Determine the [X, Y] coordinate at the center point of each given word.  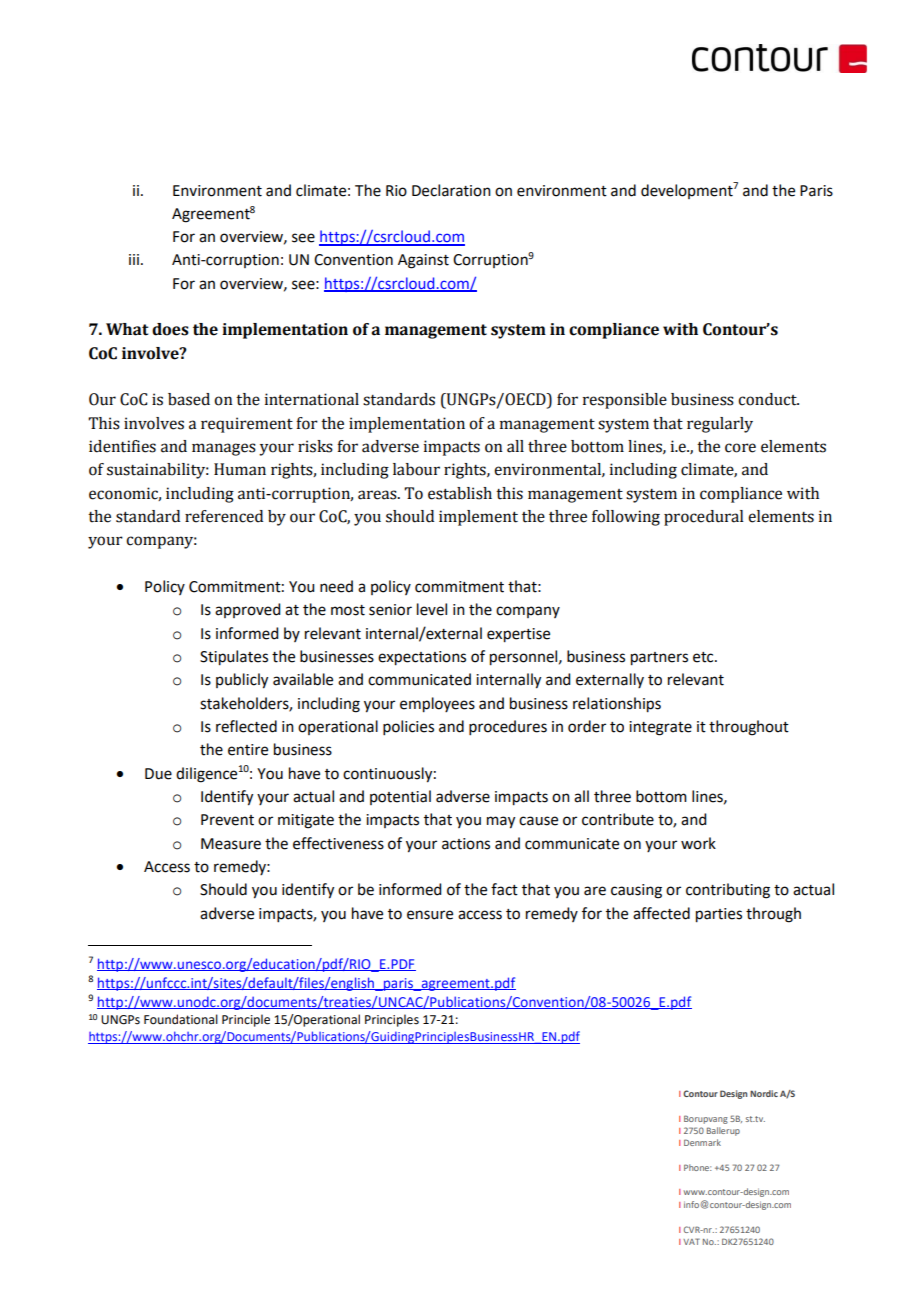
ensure [430, 915]
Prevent [227, 820]
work [698, 843]
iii [134, 259]
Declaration [451, 190]
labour [416, 469]
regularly [720, 425]
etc [704, 657]
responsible [625, 401]
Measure [231, 844]
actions [466, 844]
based [189, 399]
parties [719, 915]
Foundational [181, 1019]
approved [247, 610]
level [432, 609]
